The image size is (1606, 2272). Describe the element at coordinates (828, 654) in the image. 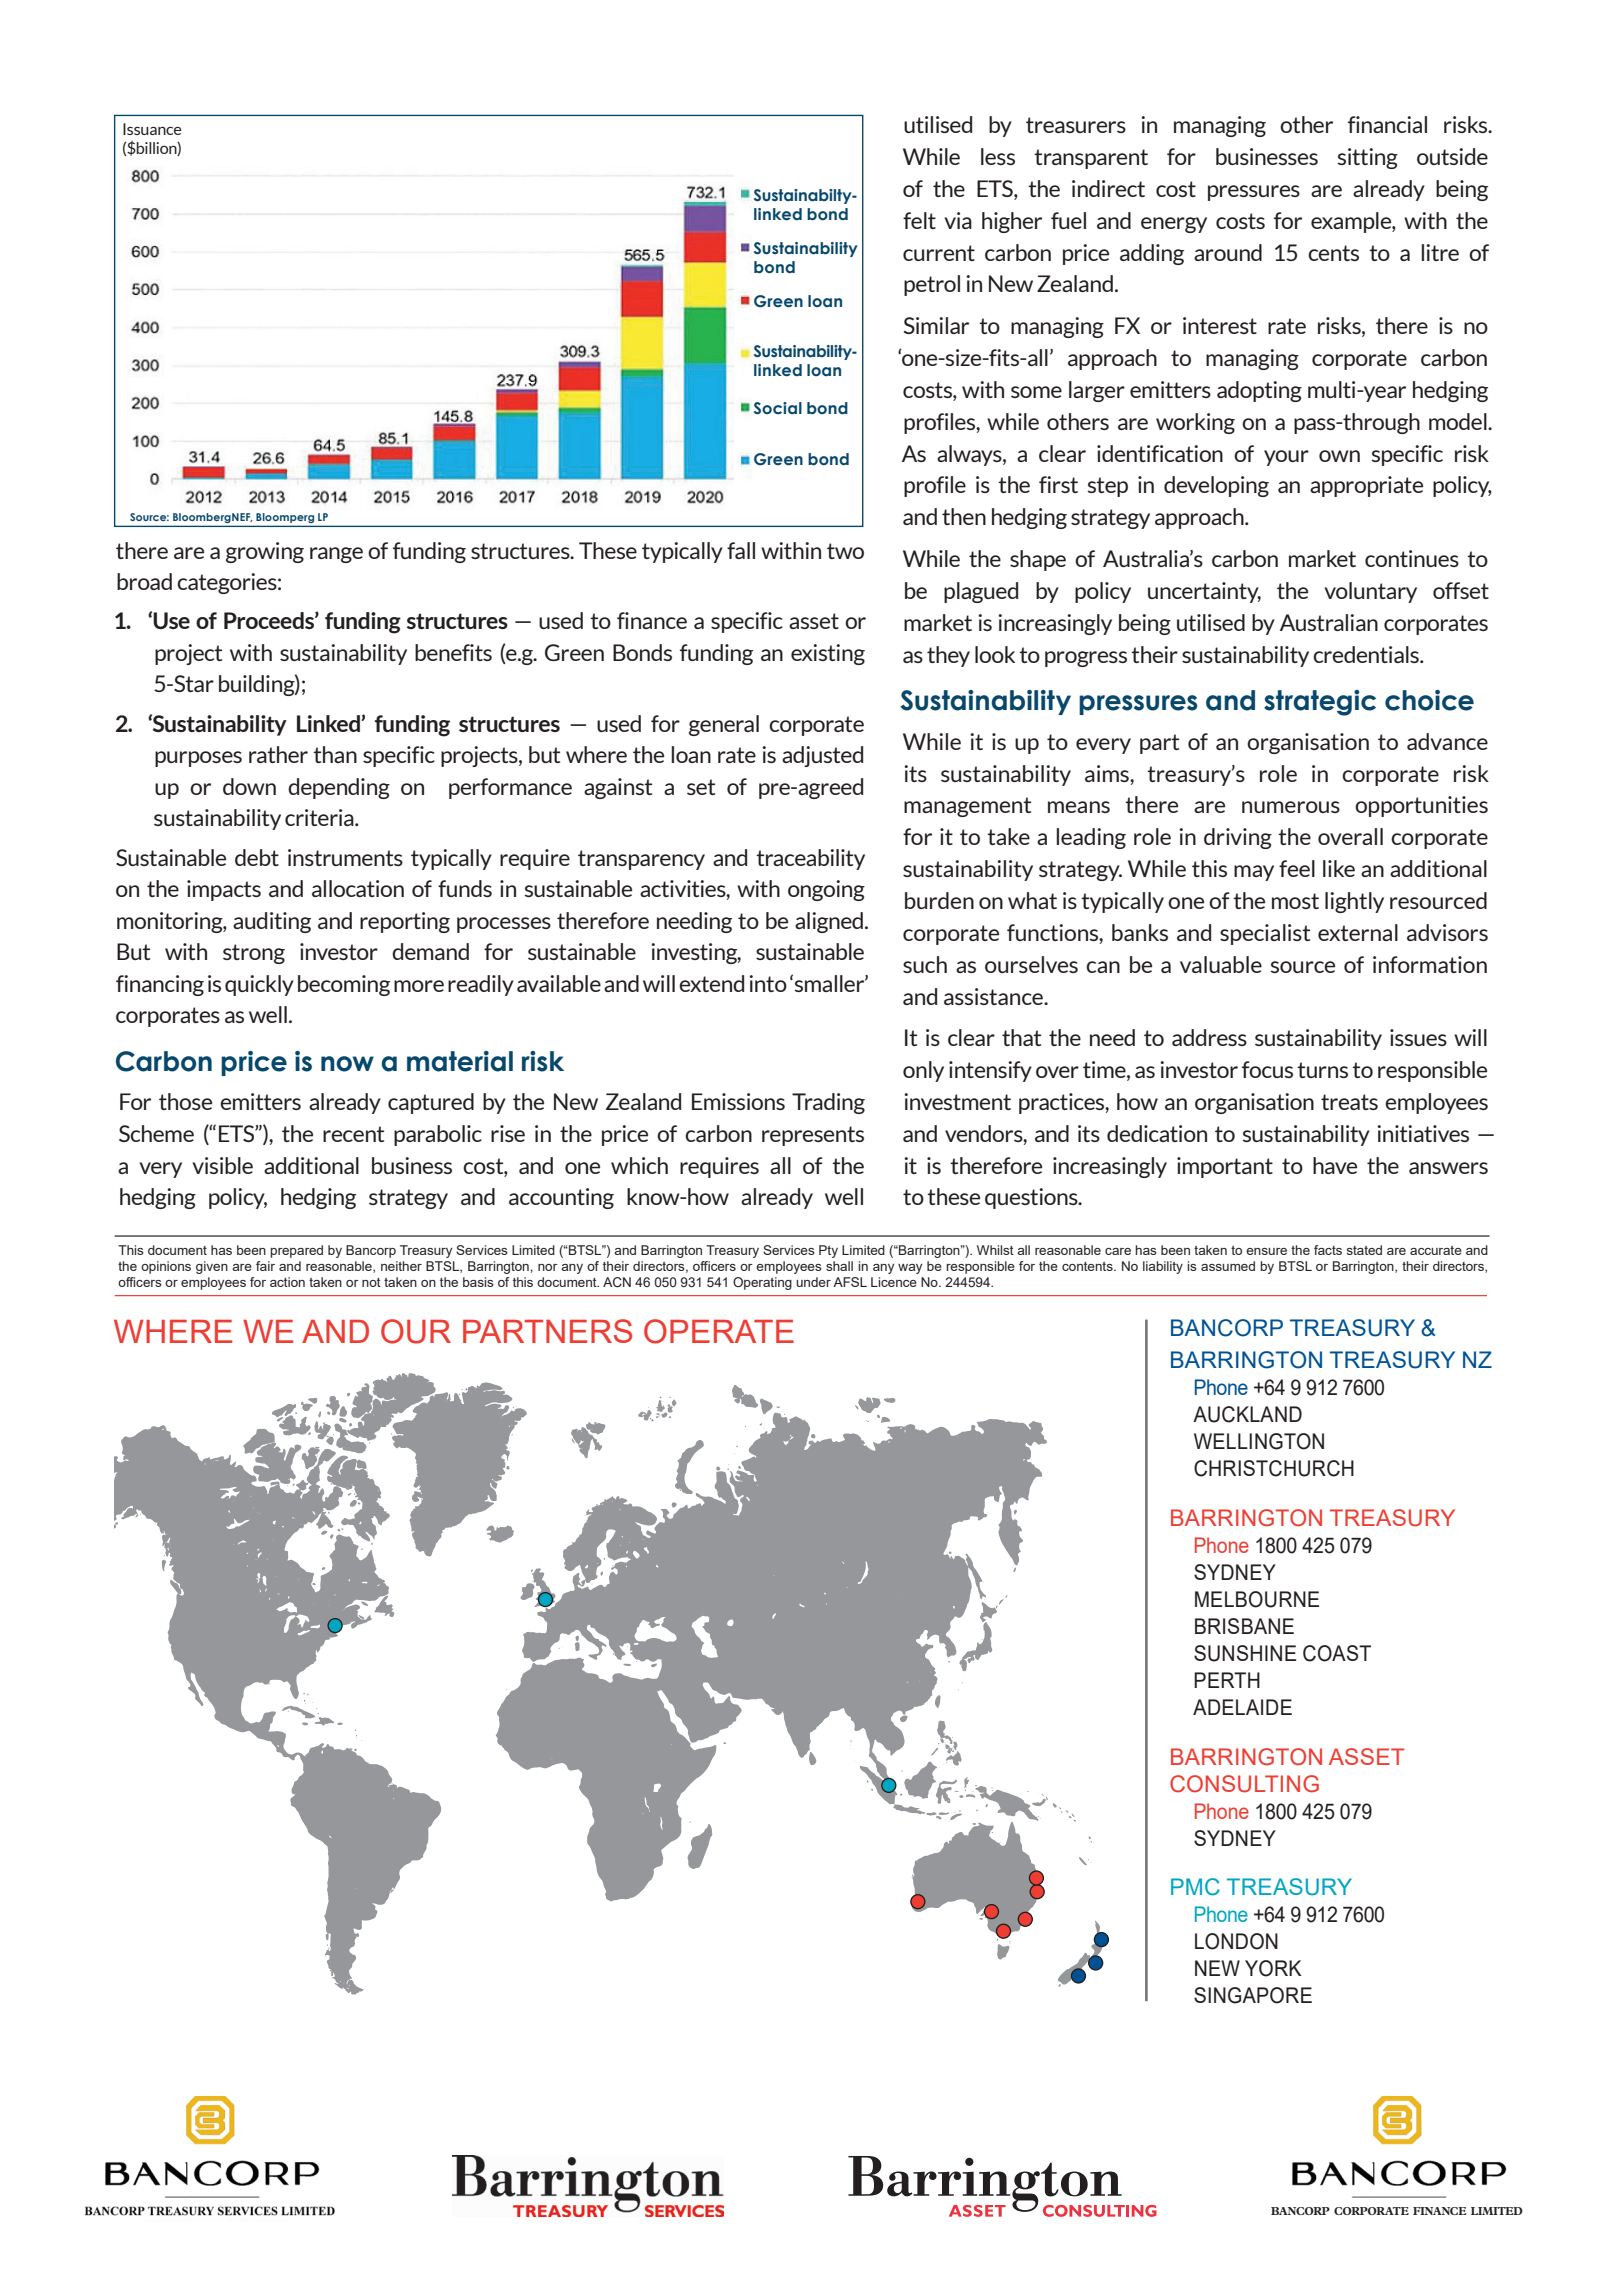

I see `existing` at that location.
